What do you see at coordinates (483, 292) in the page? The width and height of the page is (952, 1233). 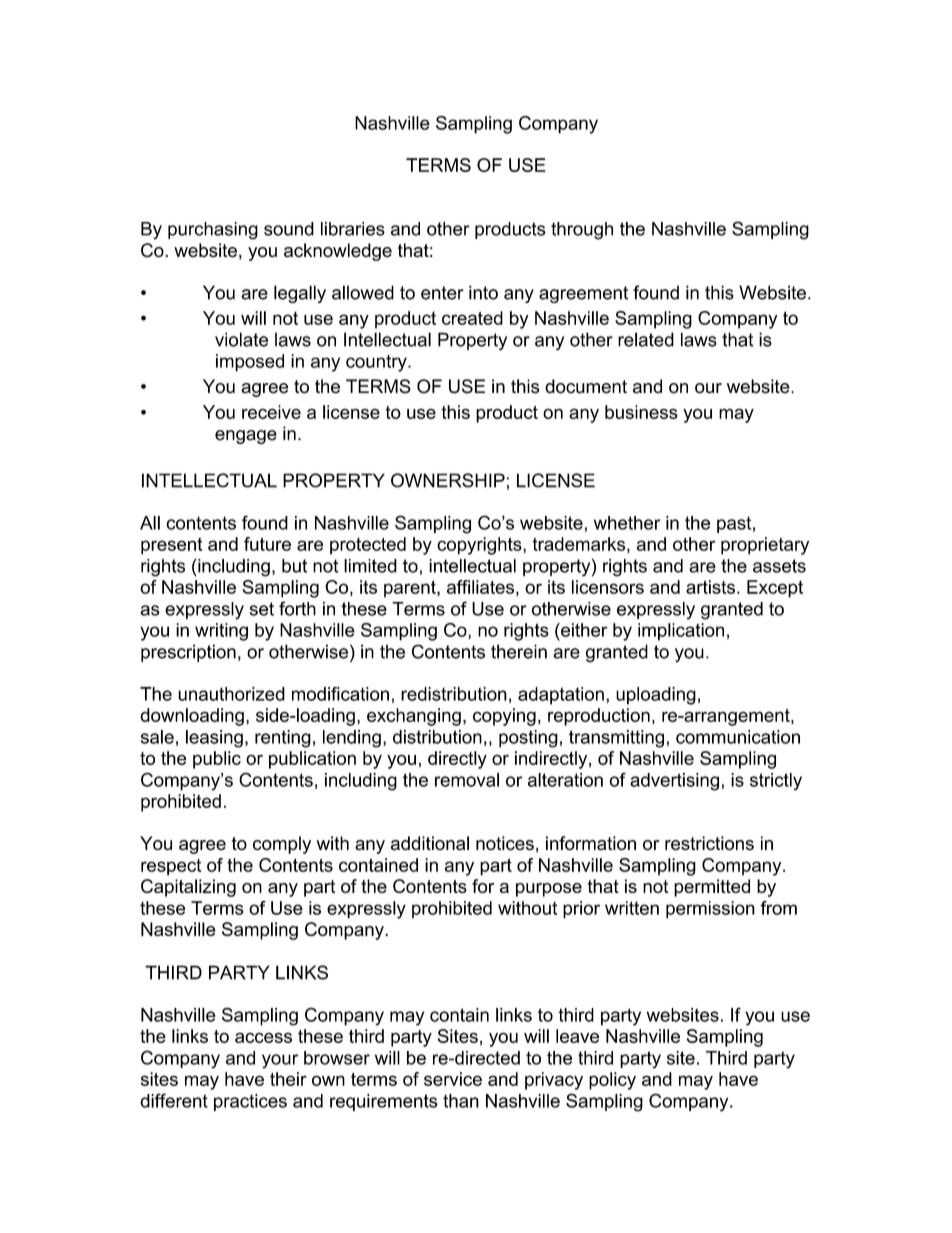 I see `into` at bounding box center [483, 292].
